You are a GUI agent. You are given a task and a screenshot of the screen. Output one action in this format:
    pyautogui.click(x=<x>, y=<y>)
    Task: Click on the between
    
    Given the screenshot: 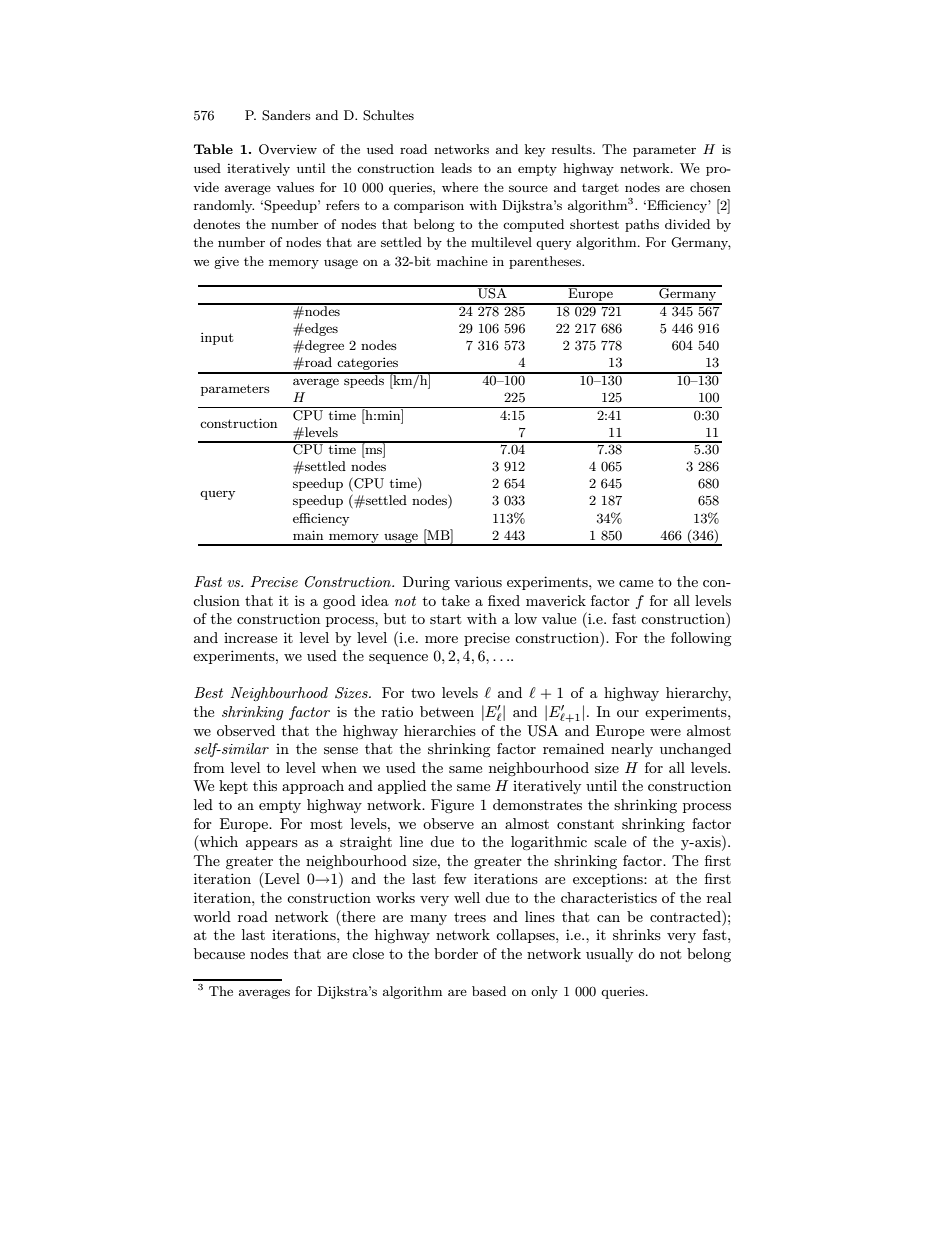 What is the action you would take?
    pyautogui.click(x=447, y=711)
